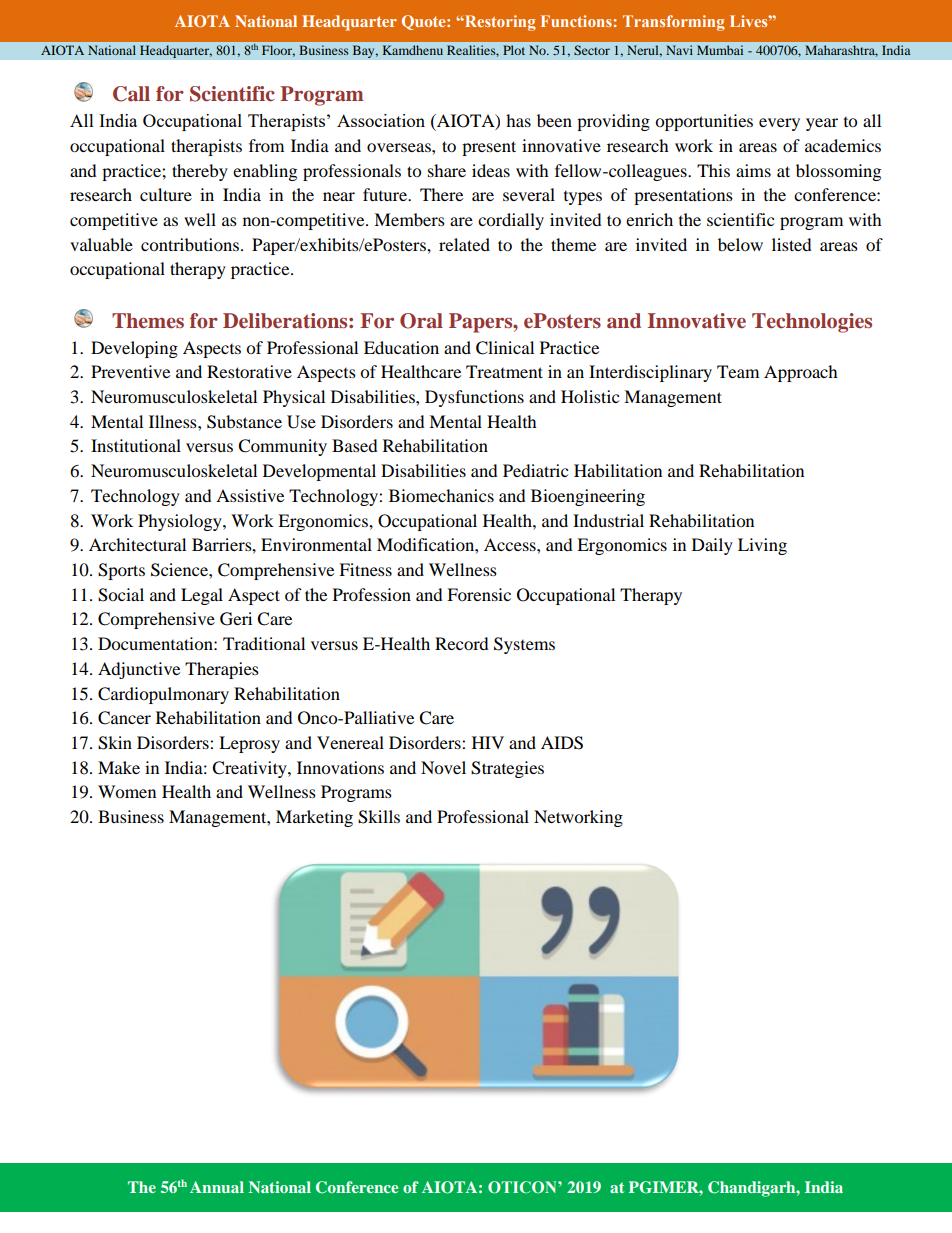 This screenshot has height=1233, width=952. I want to click on Annual, so click(217, 1187).
